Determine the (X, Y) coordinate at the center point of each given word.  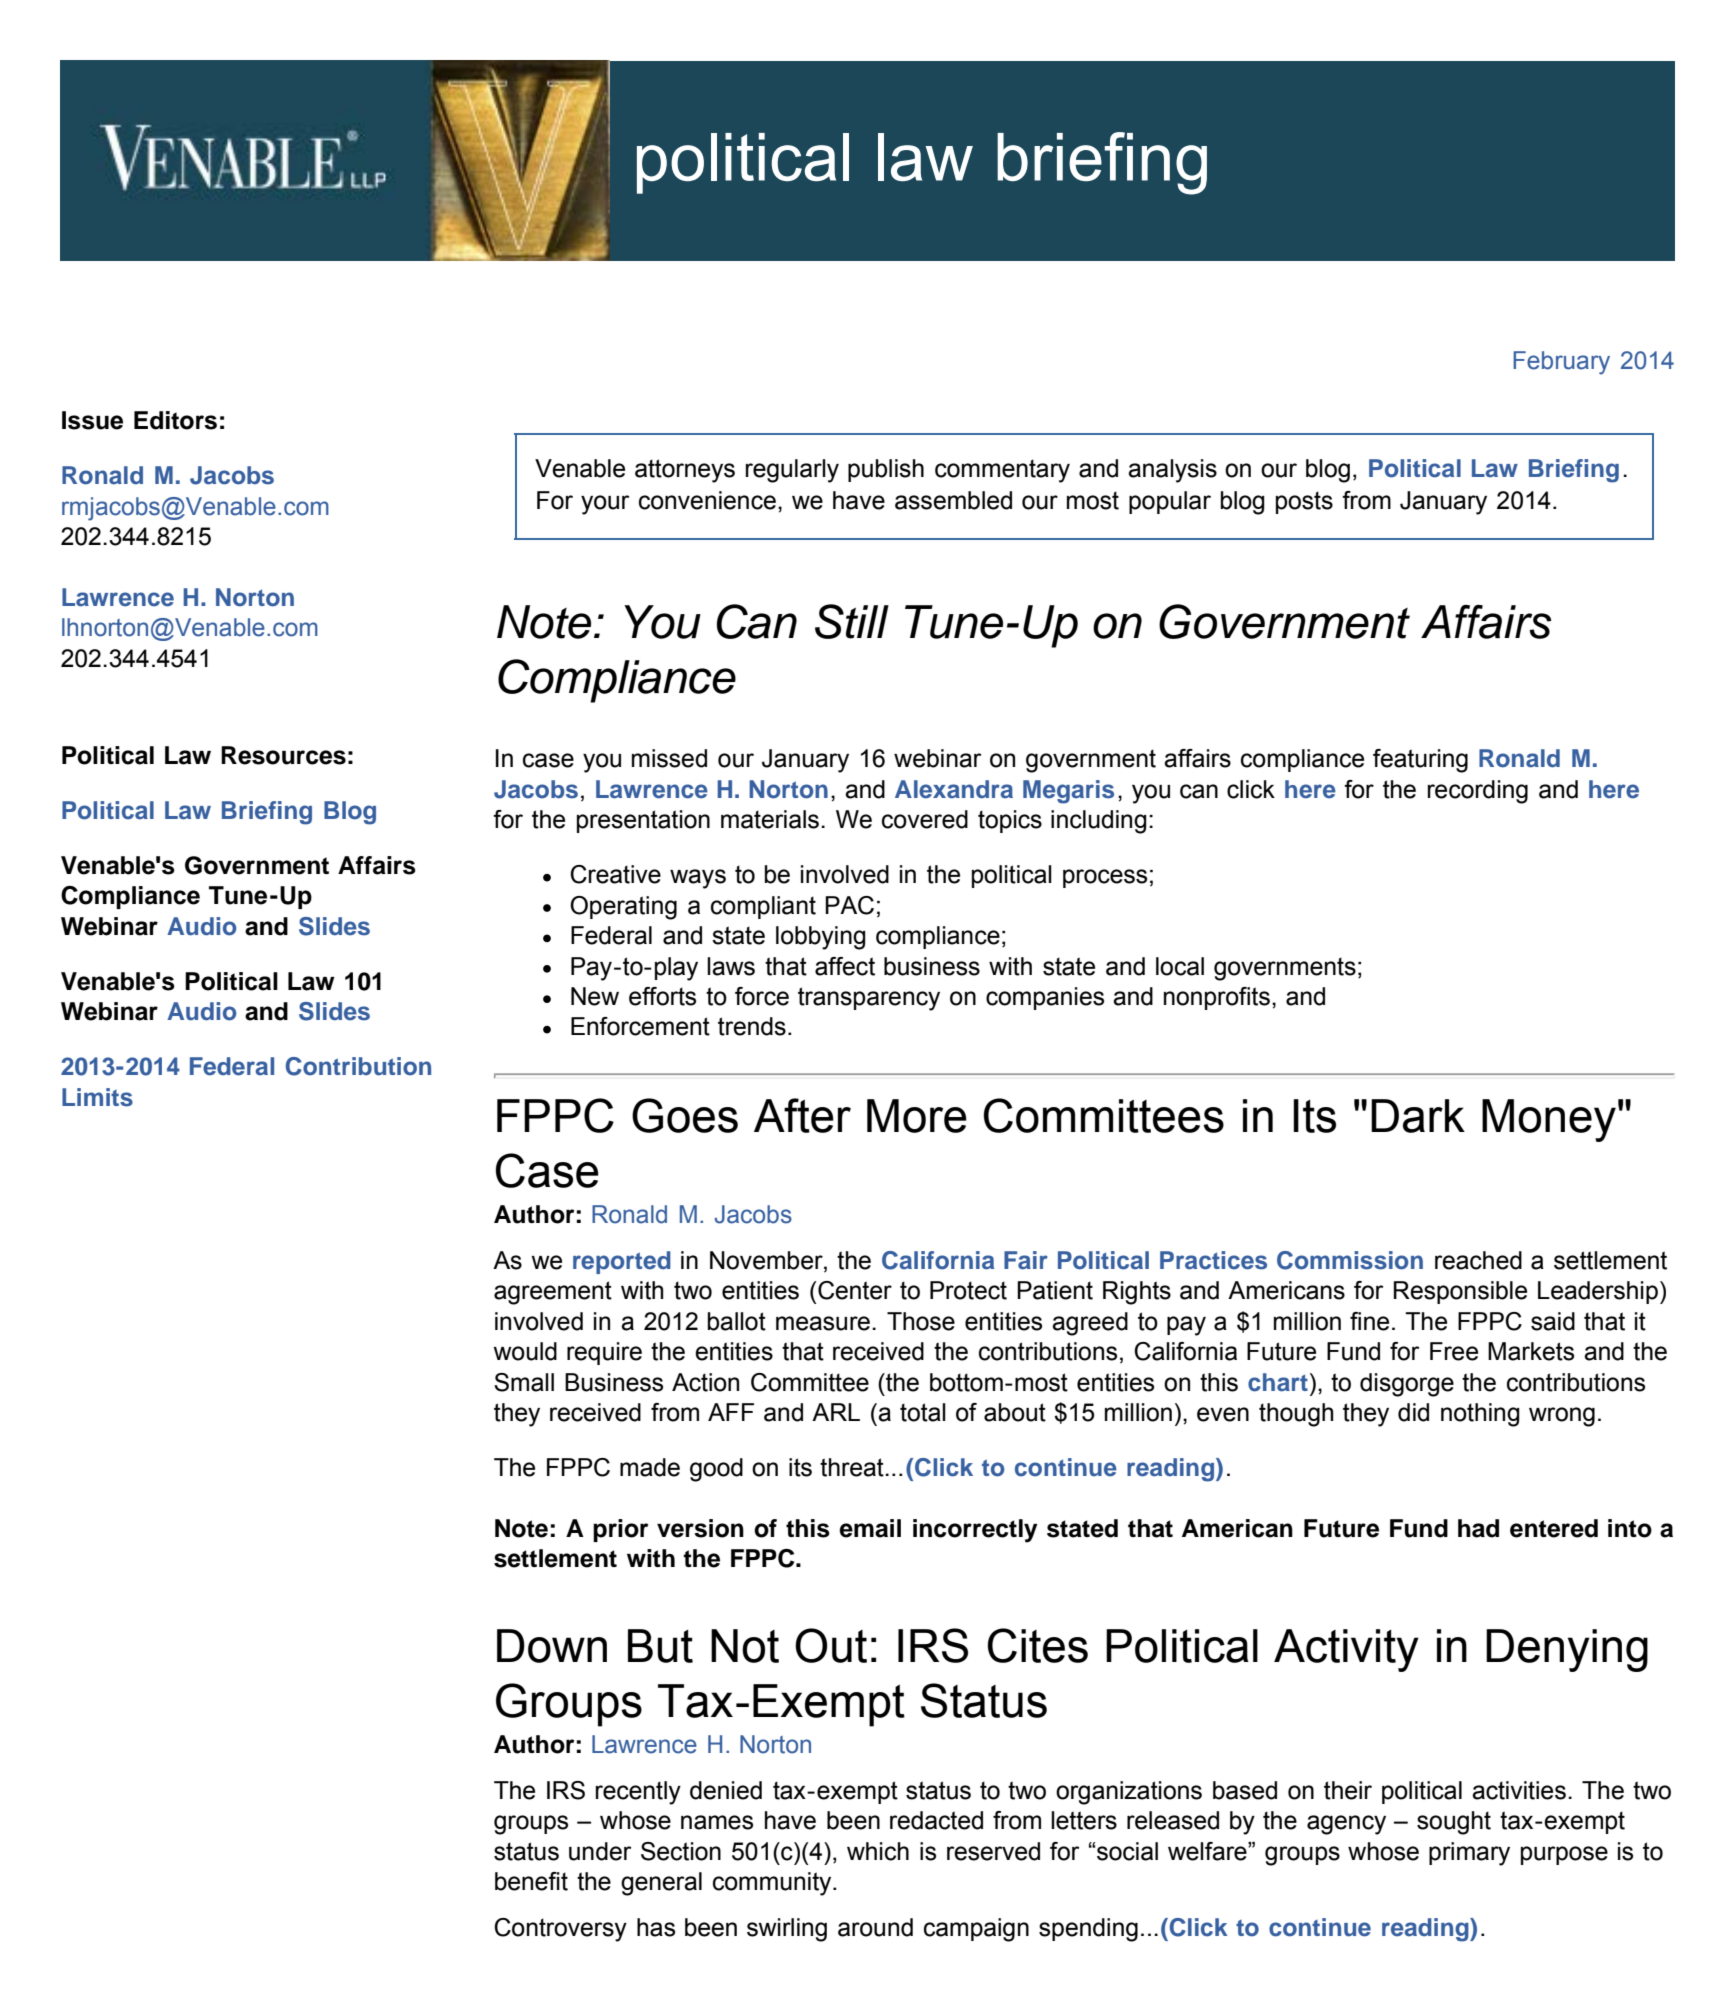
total (923, 1412)
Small (524, 1382)
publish (886, 470)
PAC (849, 905)
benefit (531, 1881)
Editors (175, 420)
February (1561, 363)
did (1413, 1412)
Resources (283, 755)
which (878, 1851)
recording (1478, 792)
